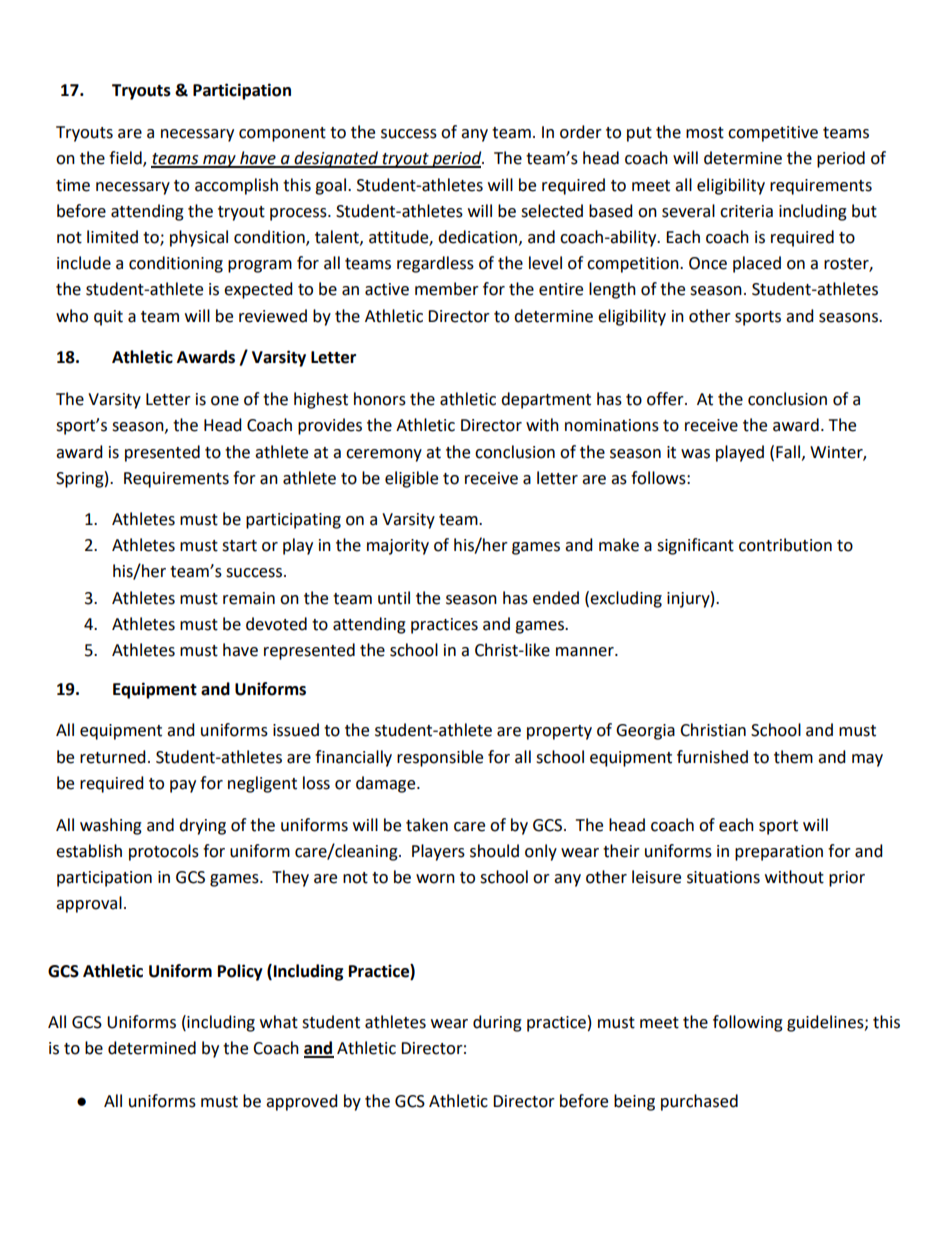 This screenshot has height=1233, width=952. What do you see at coordinates (785, 545) in the screenshot?
I see `contribution` at bounding box center [785, 545].
